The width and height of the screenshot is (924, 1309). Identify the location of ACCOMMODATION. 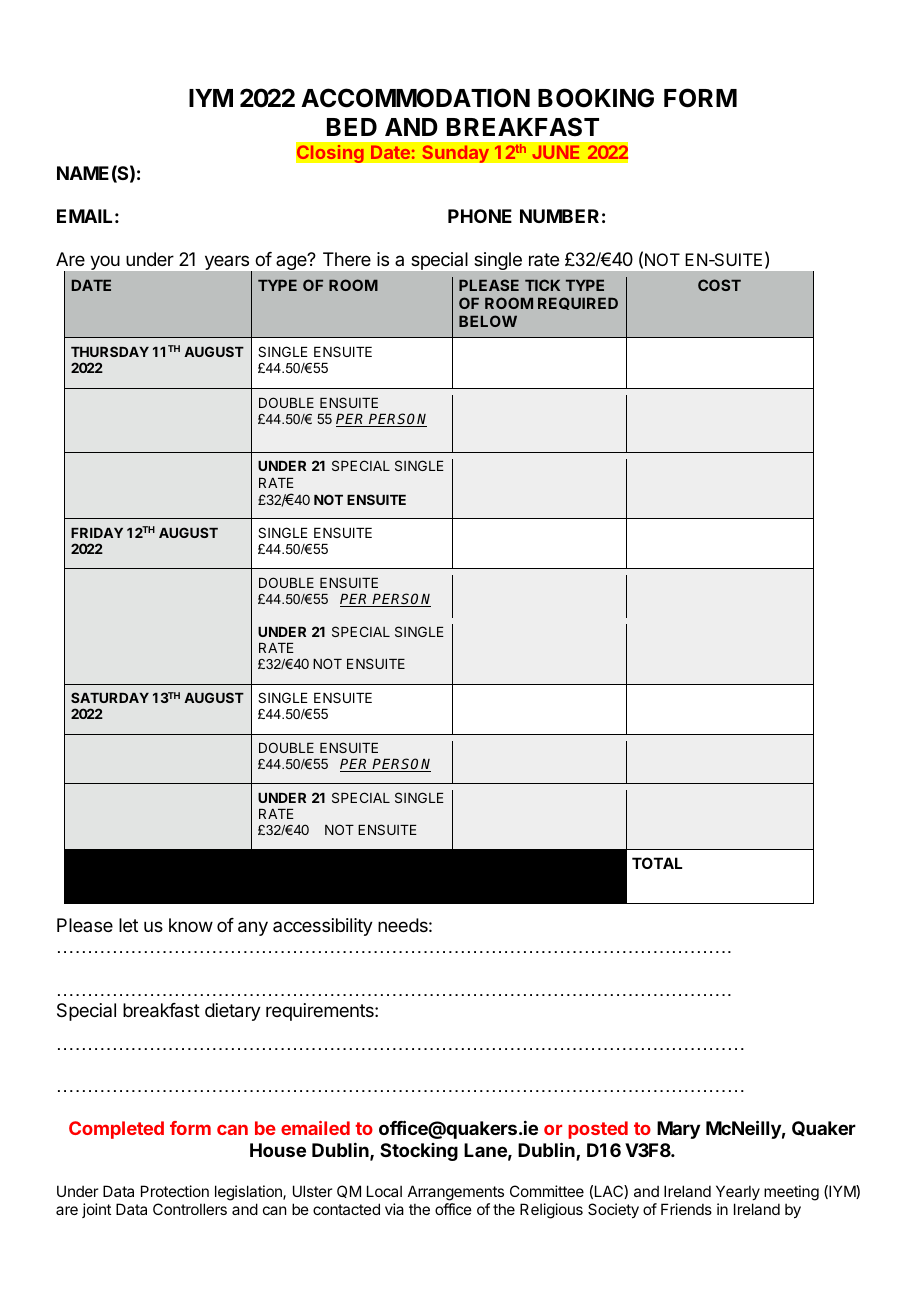
(415, 98).
